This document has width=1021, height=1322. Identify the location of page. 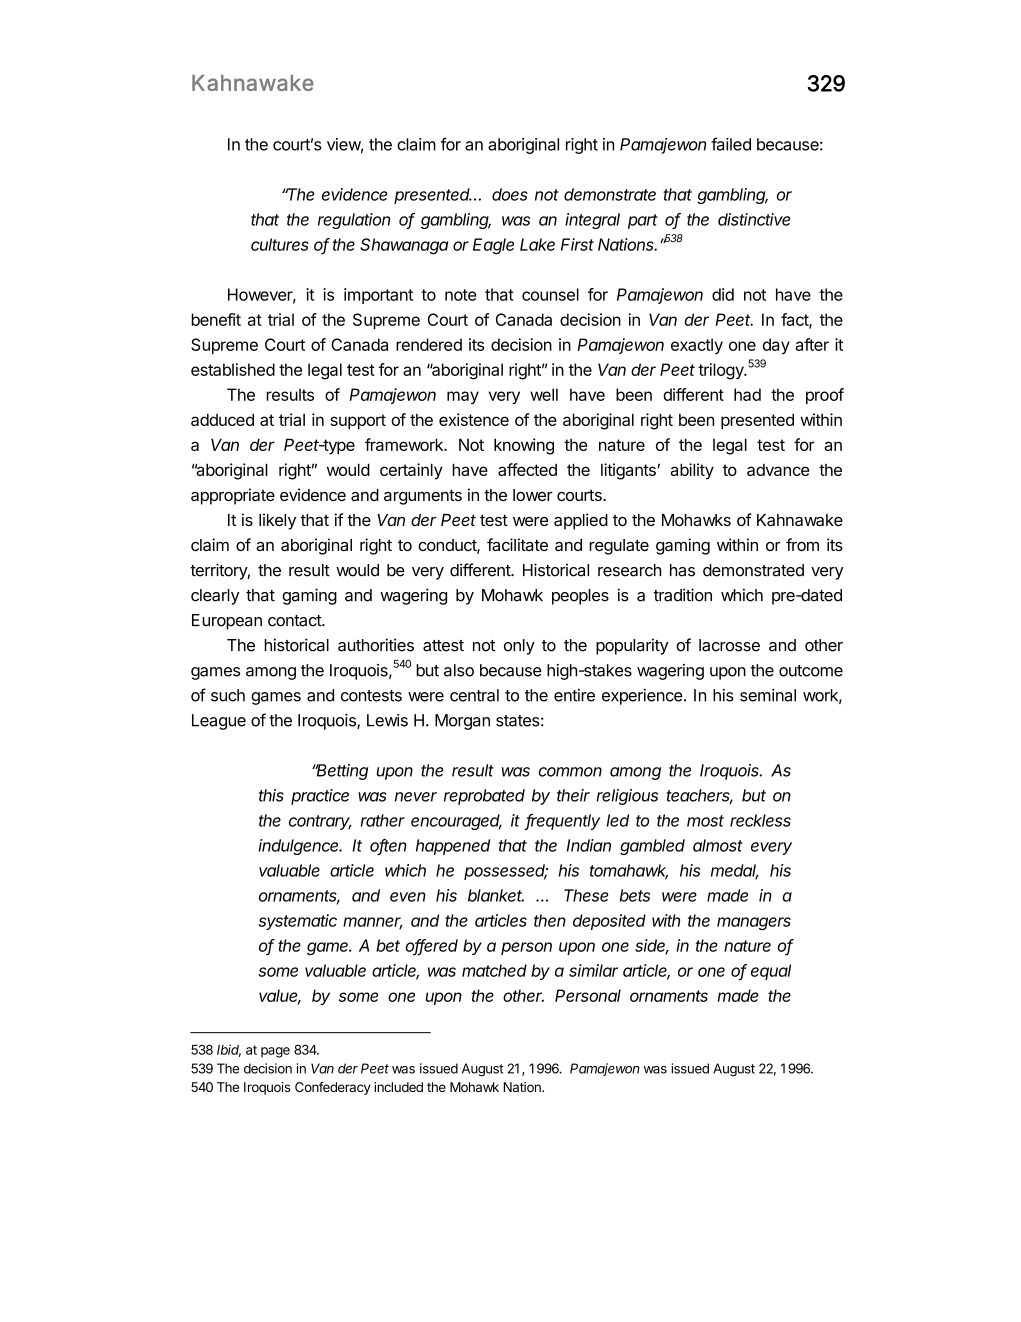
(275, 1052).
